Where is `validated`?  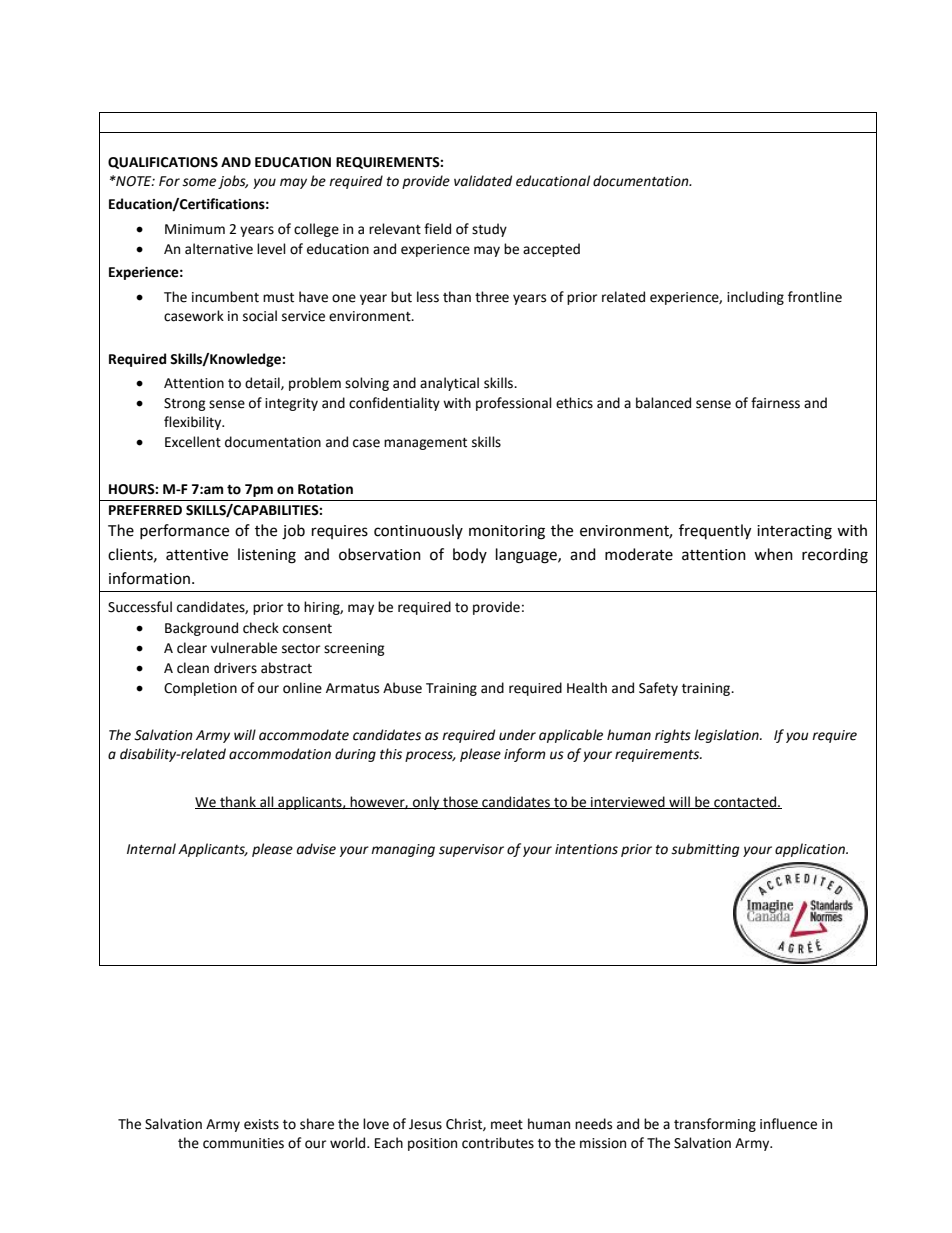
validated is located at coordinates (483, 181).
